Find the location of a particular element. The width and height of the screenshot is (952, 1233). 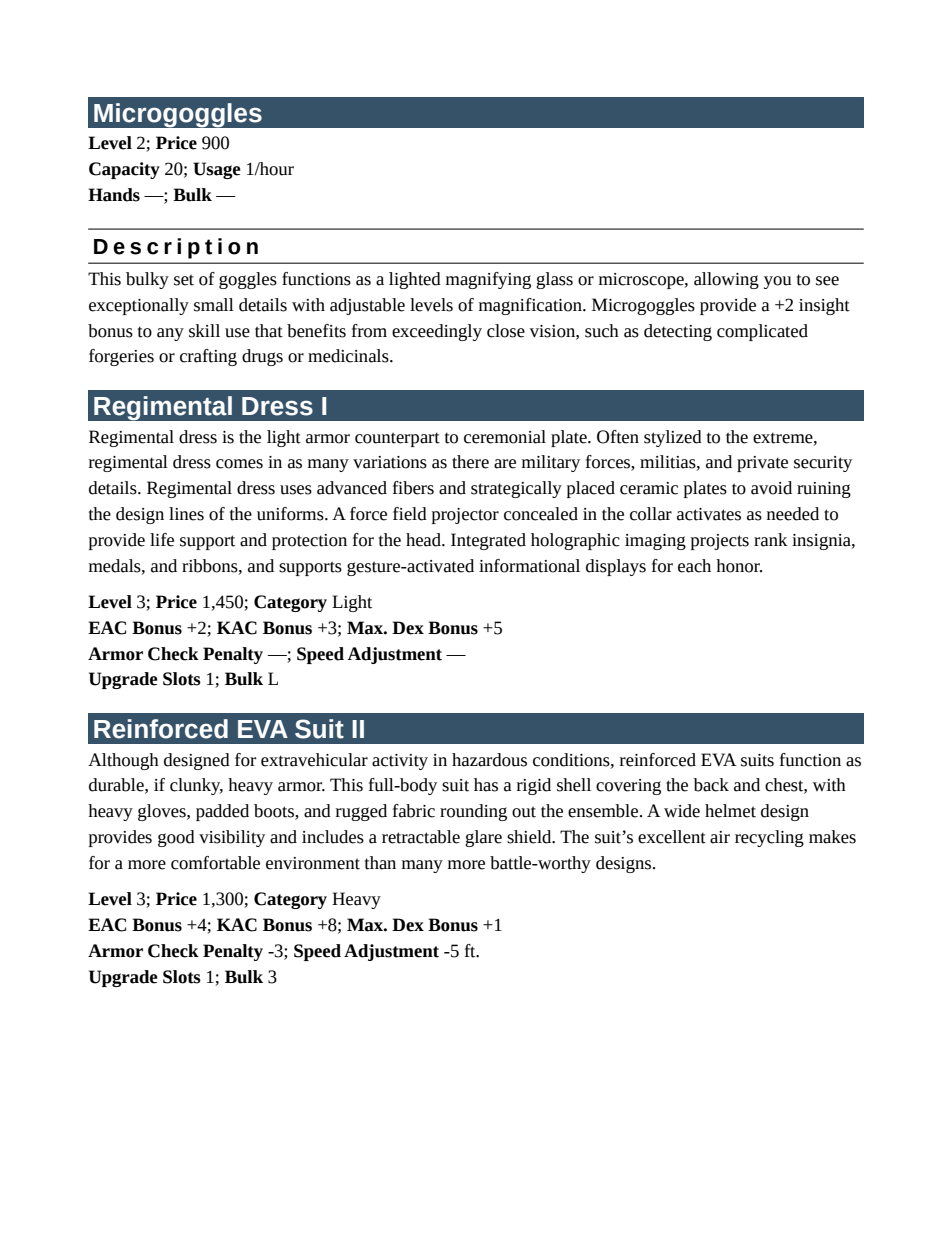

allowing is located at coordinates (726, 280).
